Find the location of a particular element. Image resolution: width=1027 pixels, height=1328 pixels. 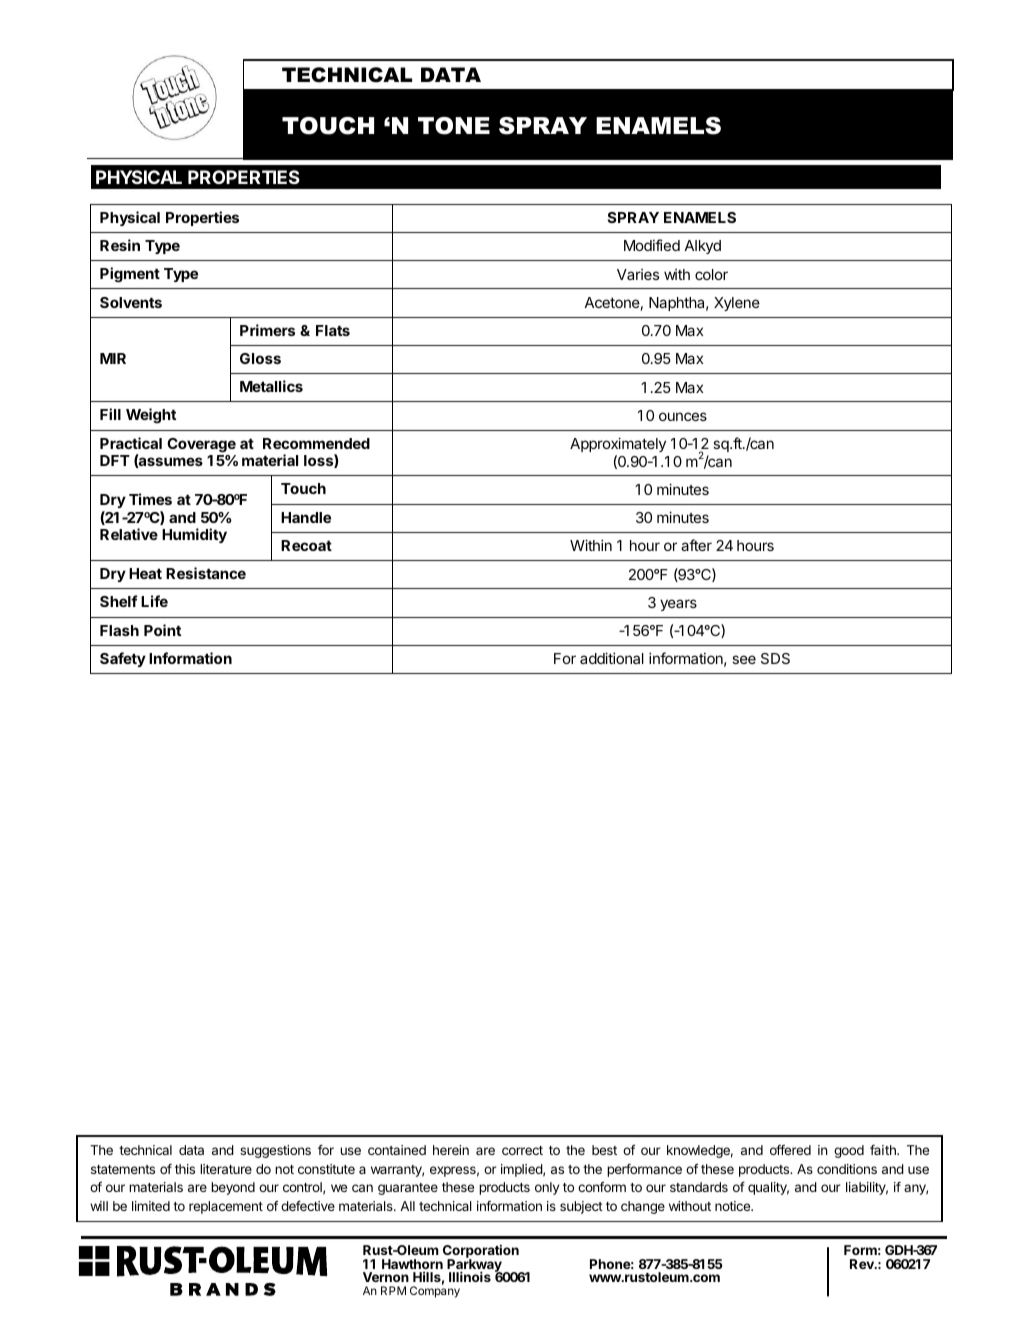

Xylene is located at coordinates (737, 304).
